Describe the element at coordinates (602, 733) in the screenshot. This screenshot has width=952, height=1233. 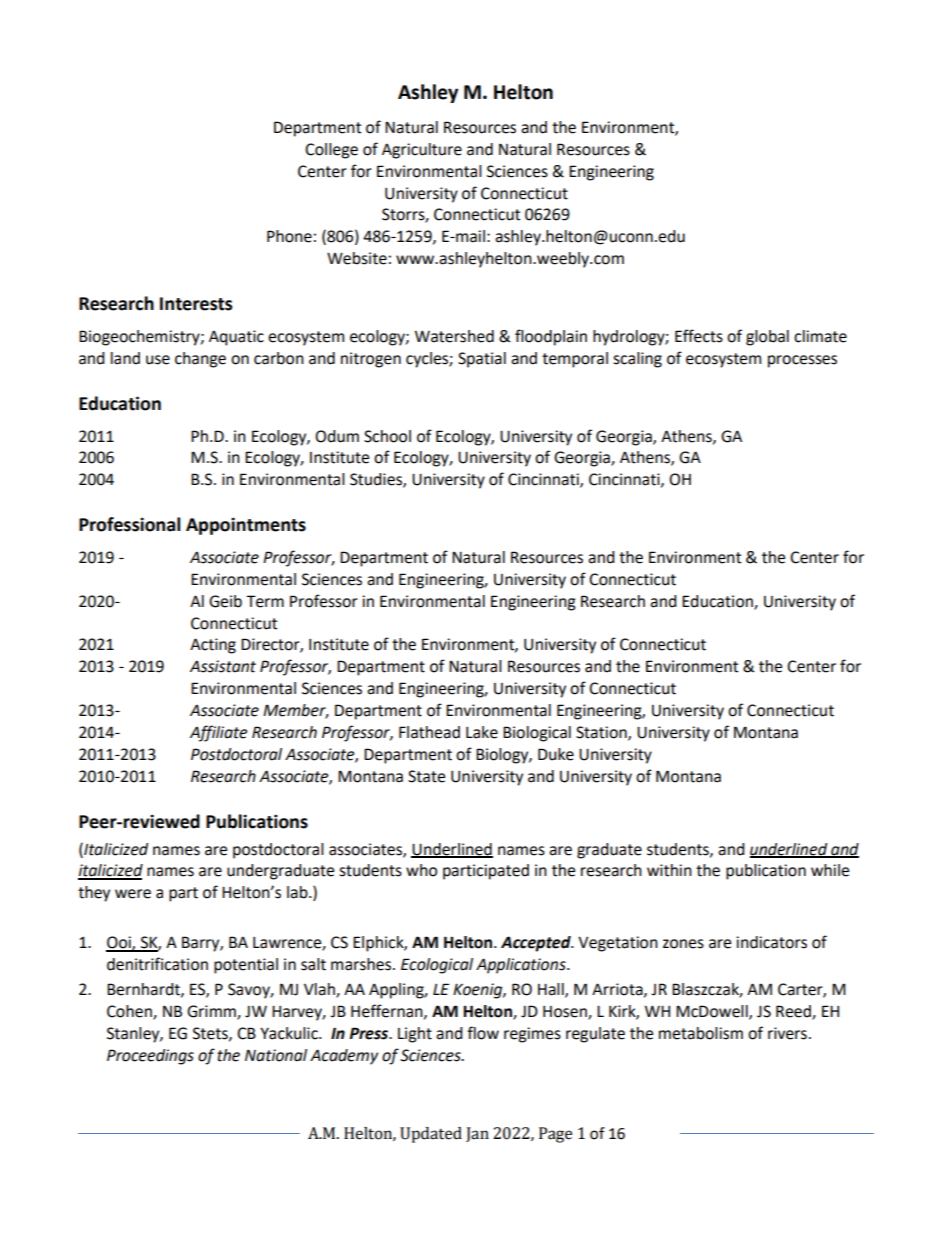
I see `Station` at that location.
